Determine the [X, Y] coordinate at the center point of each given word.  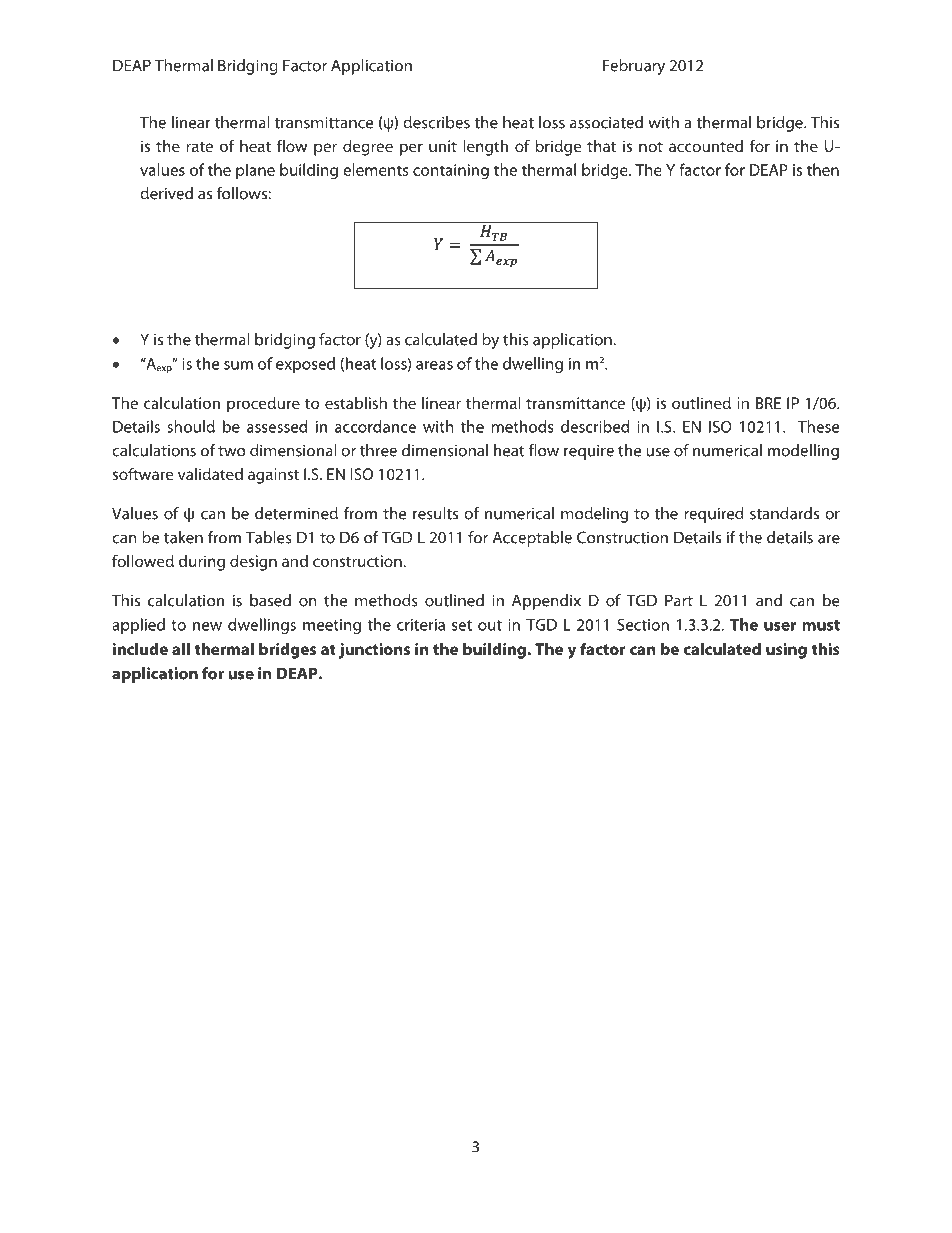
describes [436, 122]
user [780, 626]
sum [238, 365]
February [634, 67]
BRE [768, 403]
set [462, 625]
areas [434, 365]
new [207, 626]
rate [199, 147]
